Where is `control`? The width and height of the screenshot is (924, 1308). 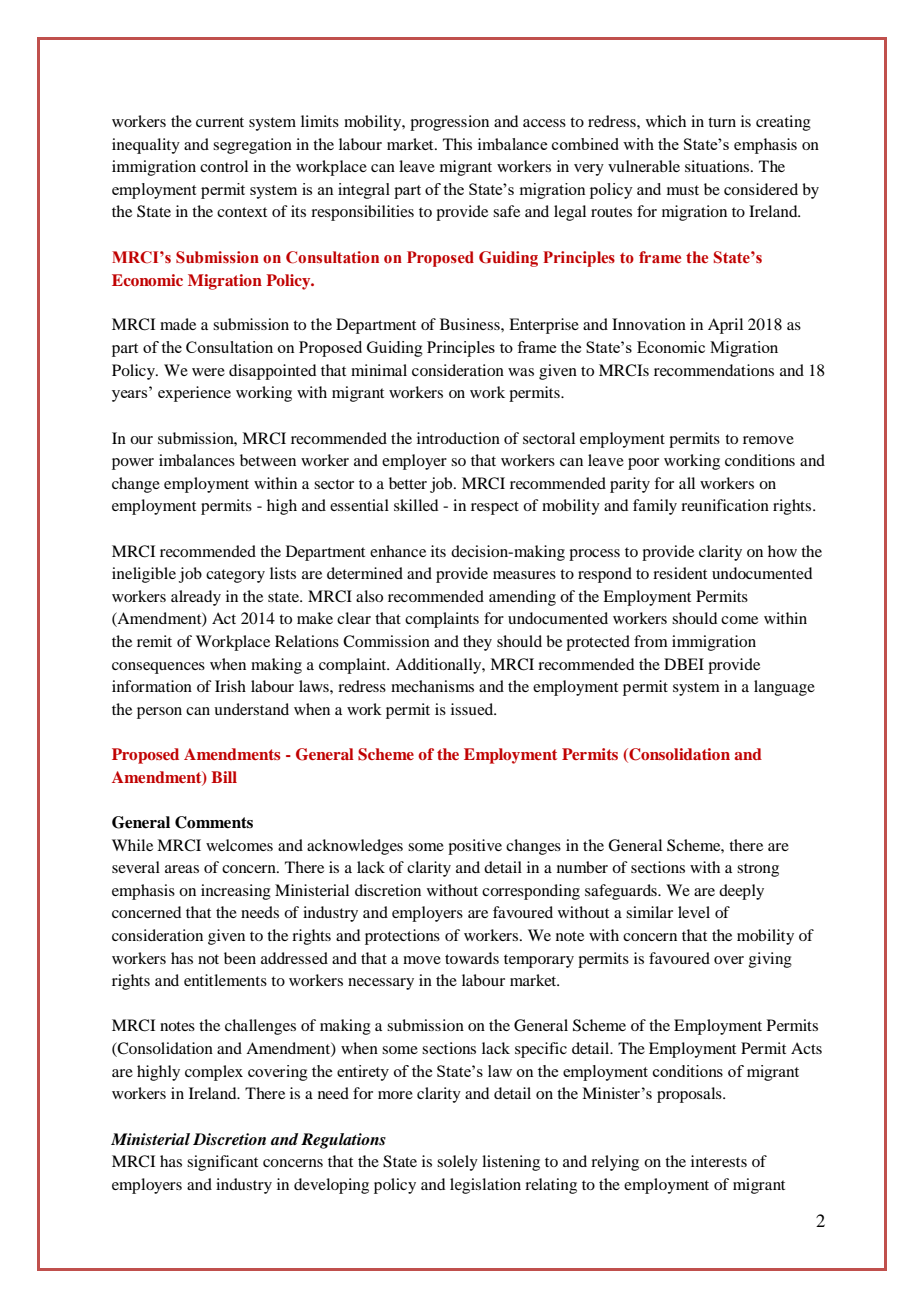
control is located at coordinates (224, 166).
